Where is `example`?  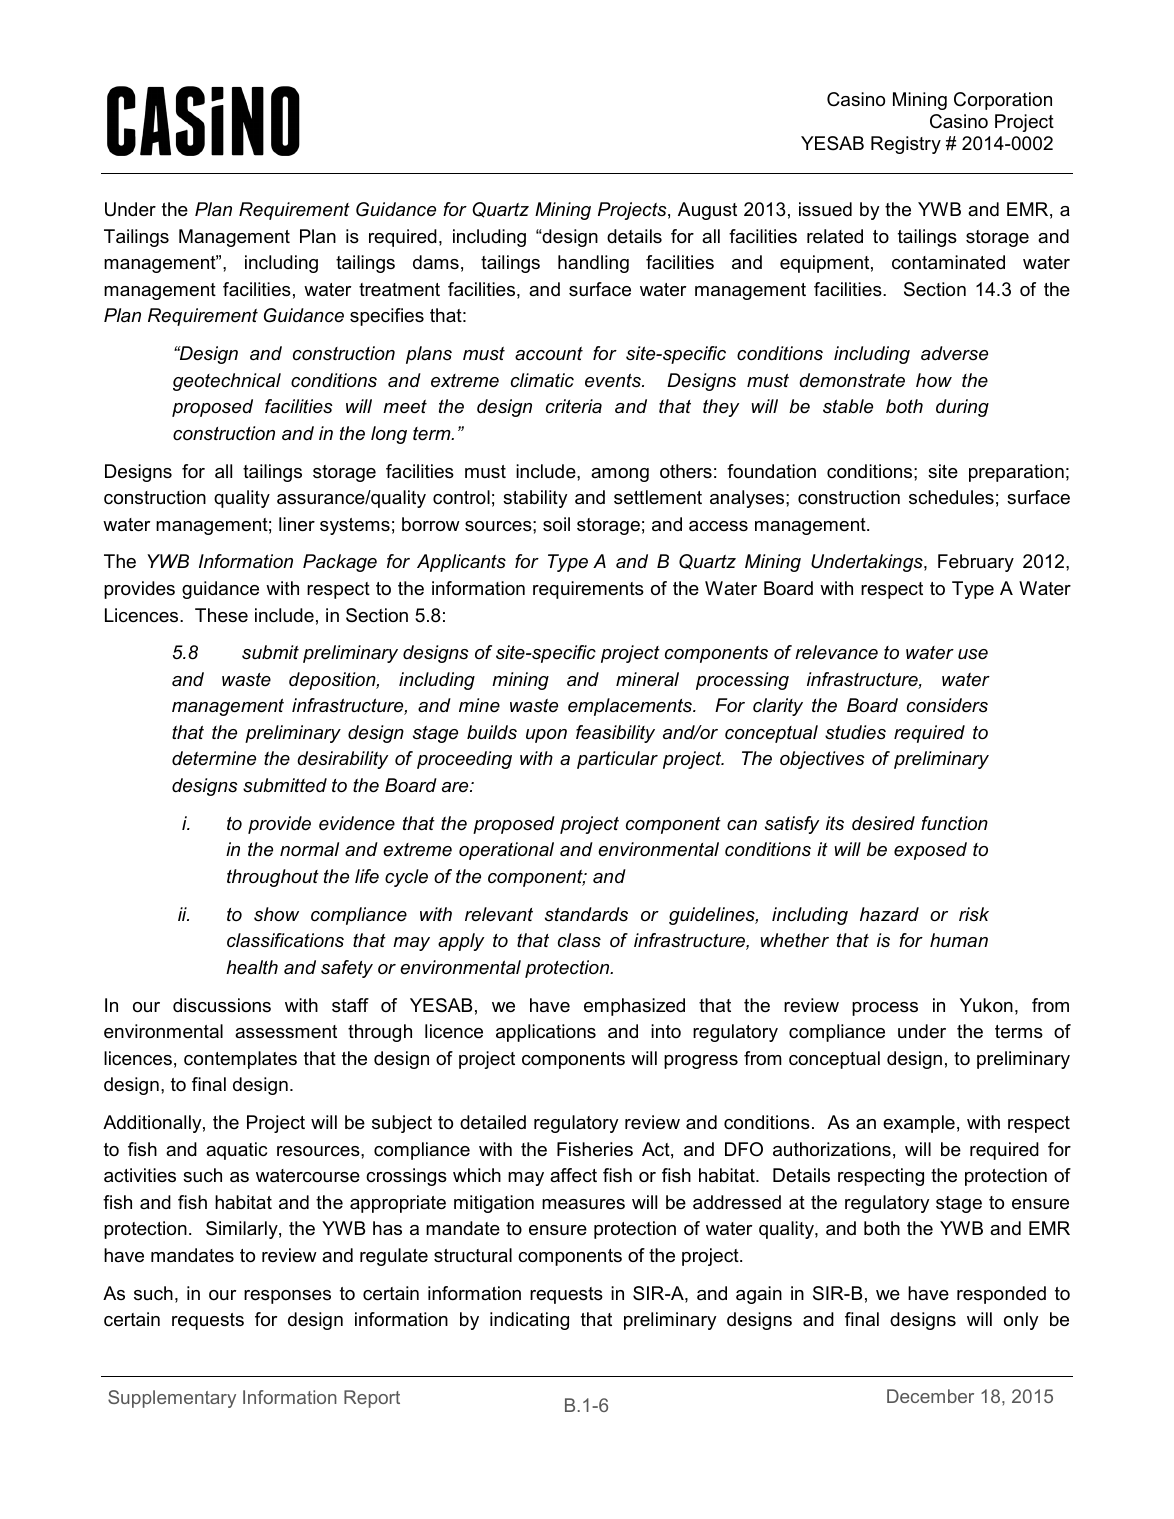 example is located at coordinates (919, 1124).
